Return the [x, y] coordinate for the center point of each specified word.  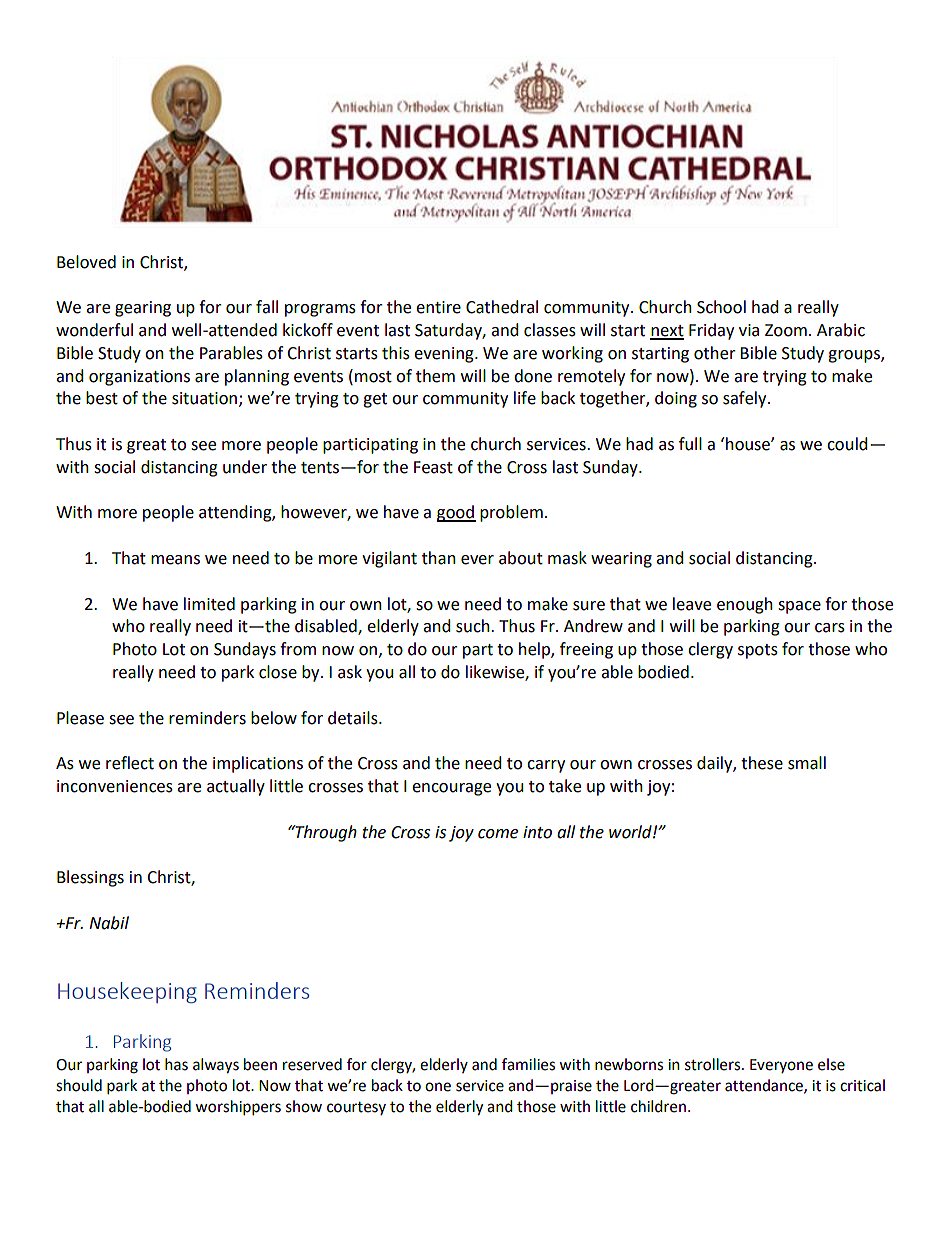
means [175, 560]
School [721, 307]
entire [438, 307]
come [498, 834]
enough [745, 605]
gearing [143, 309]
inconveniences [115, 786]
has [176, 1064]
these [762, 763]
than [439, 558]
